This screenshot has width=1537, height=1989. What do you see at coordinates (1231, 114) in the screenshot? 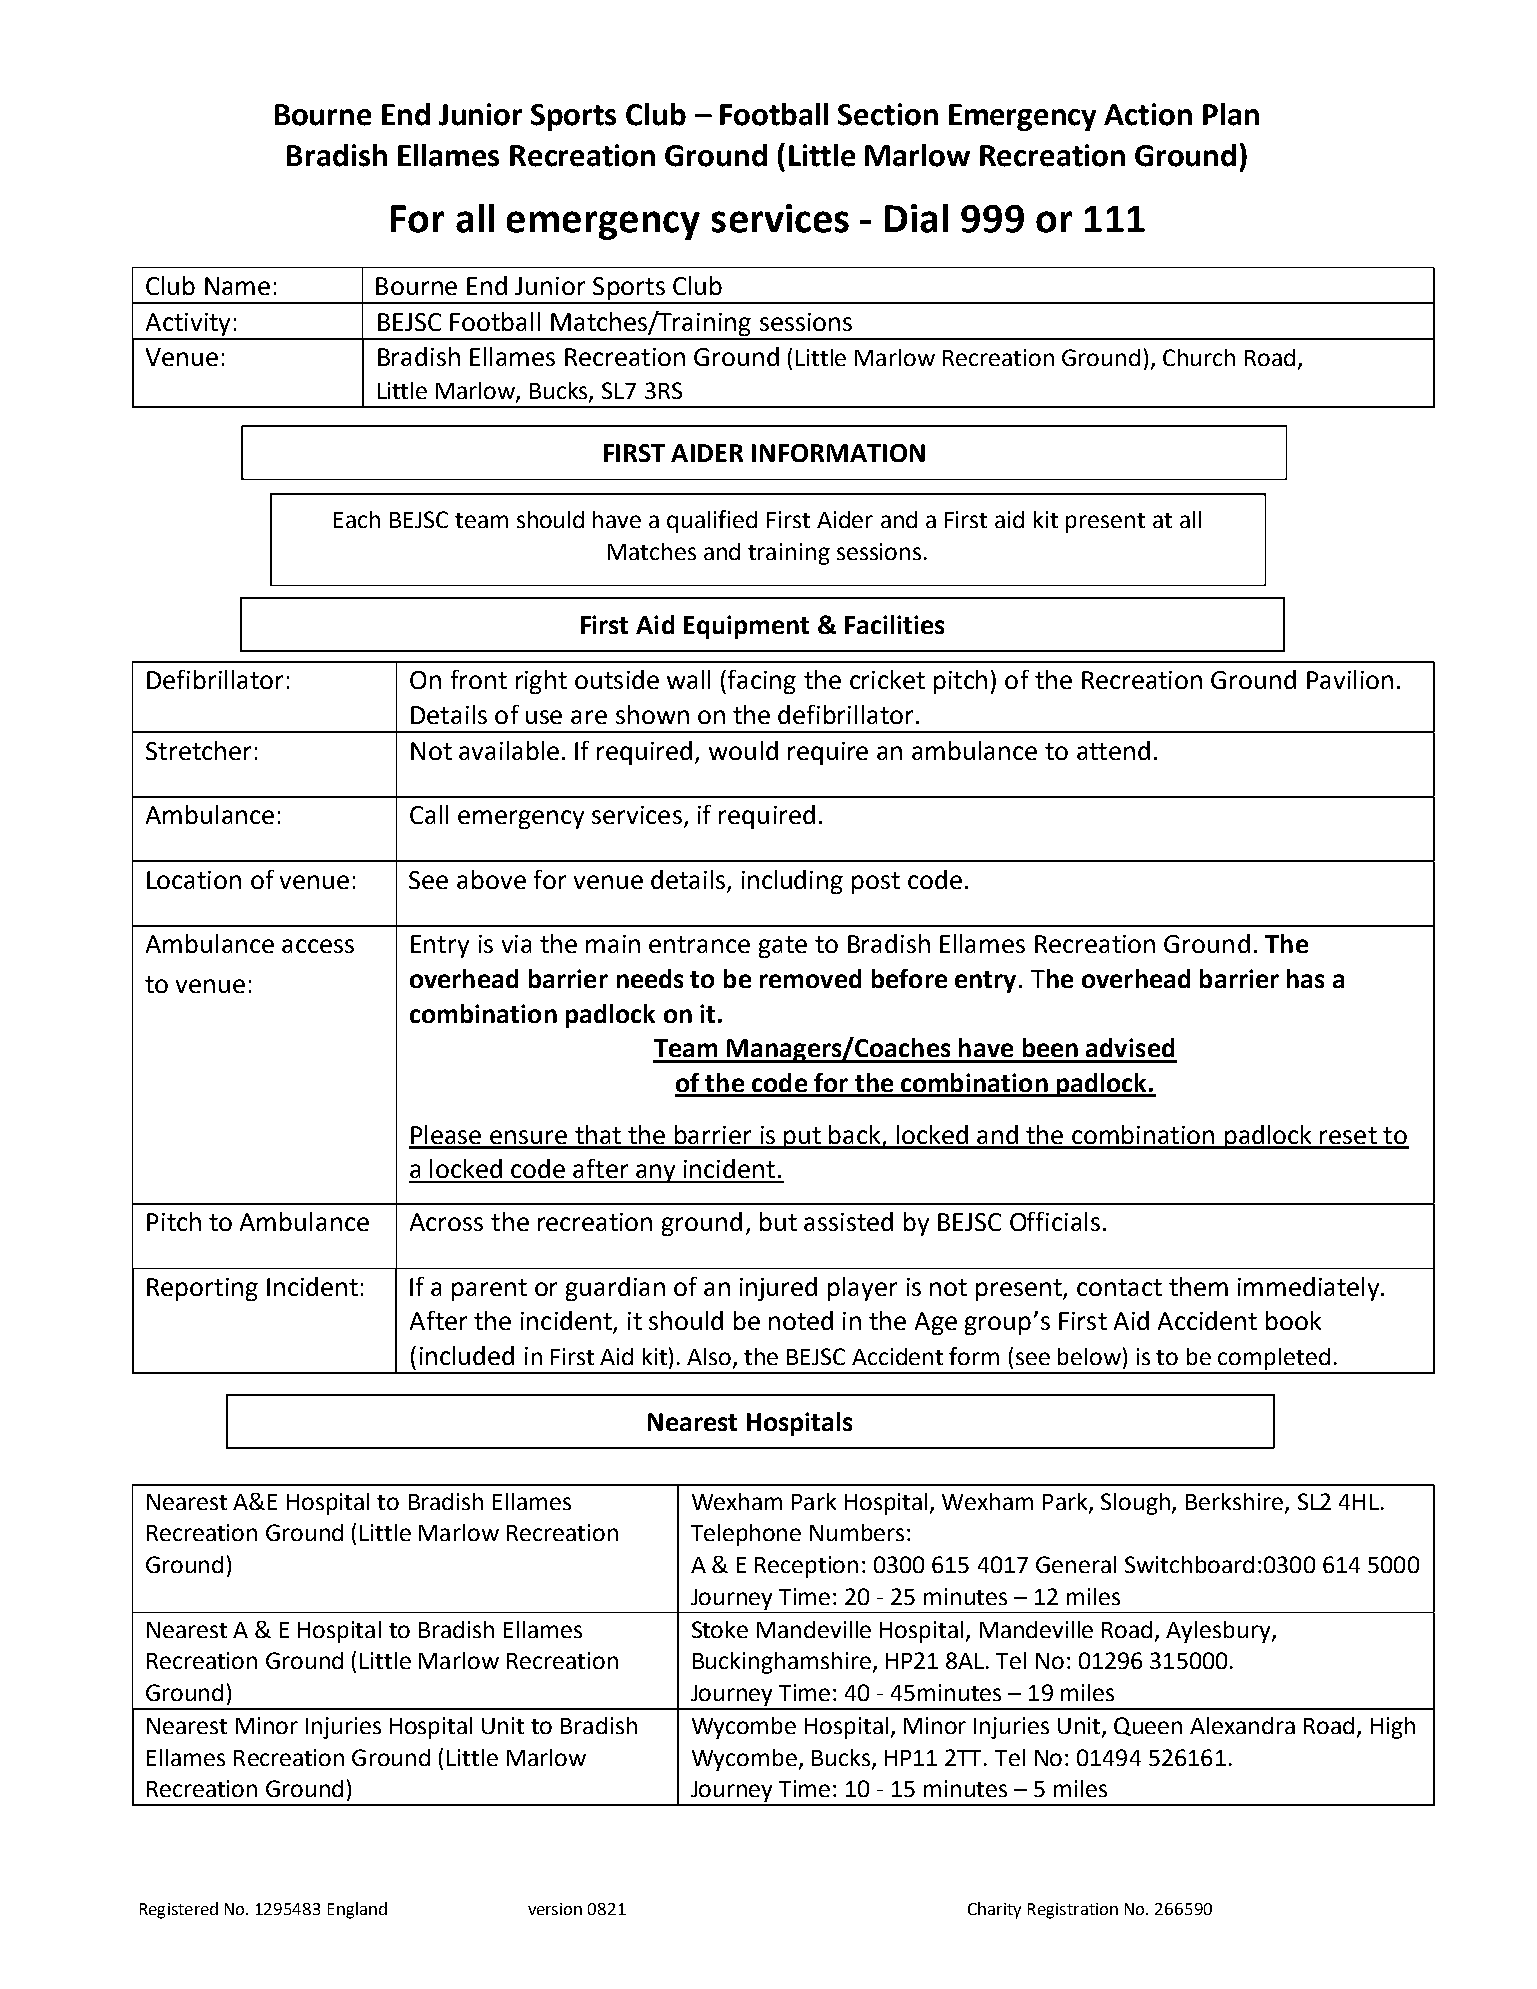
I see `Plan` at bounding box center [1231, 114].
